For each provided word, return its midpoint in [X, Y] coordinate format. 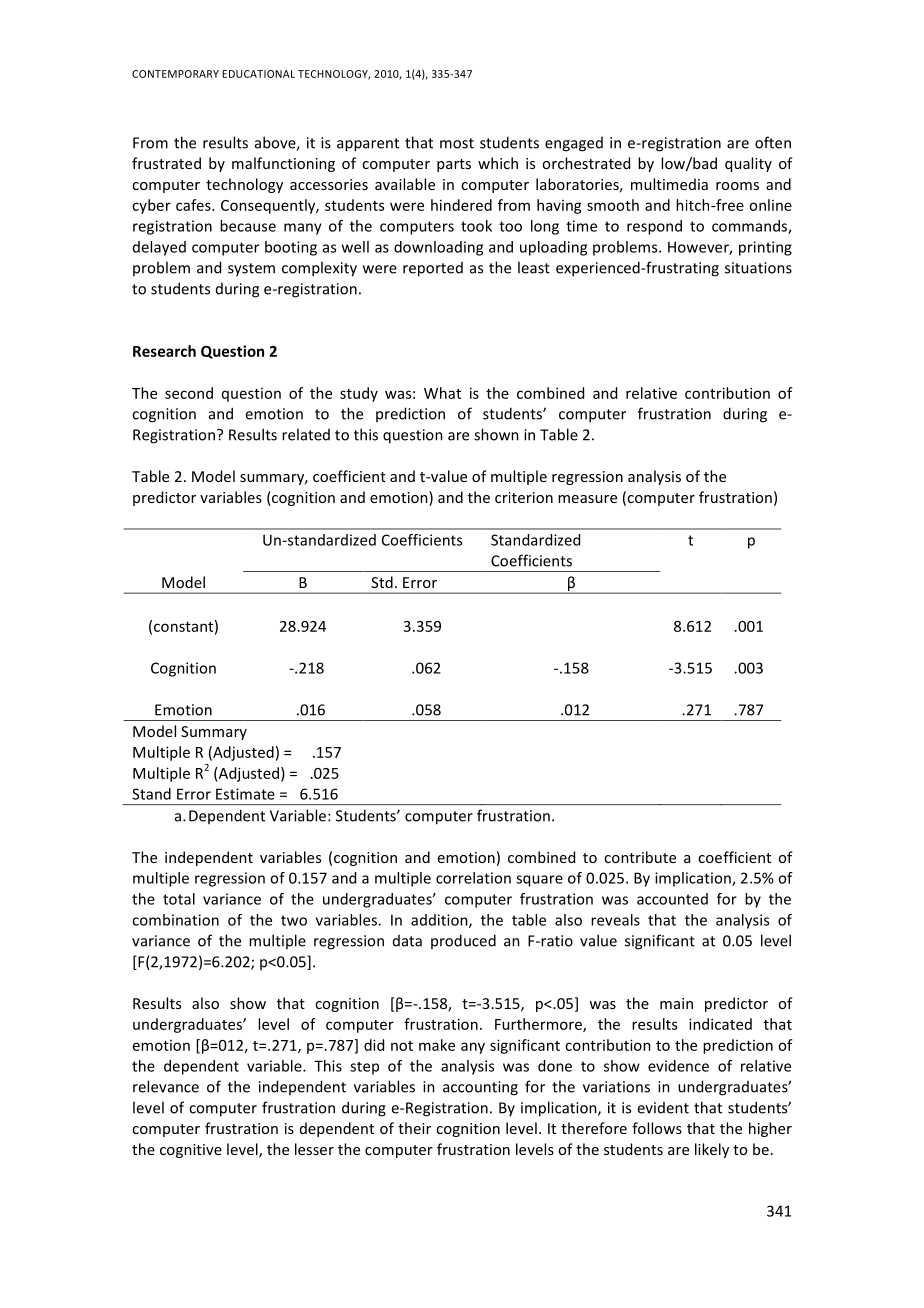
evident [663, 1108]
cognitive [191, 1151]
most [457, 143]
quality [748, 164]
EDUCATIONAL [258, 74]
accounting [480, 1088]
